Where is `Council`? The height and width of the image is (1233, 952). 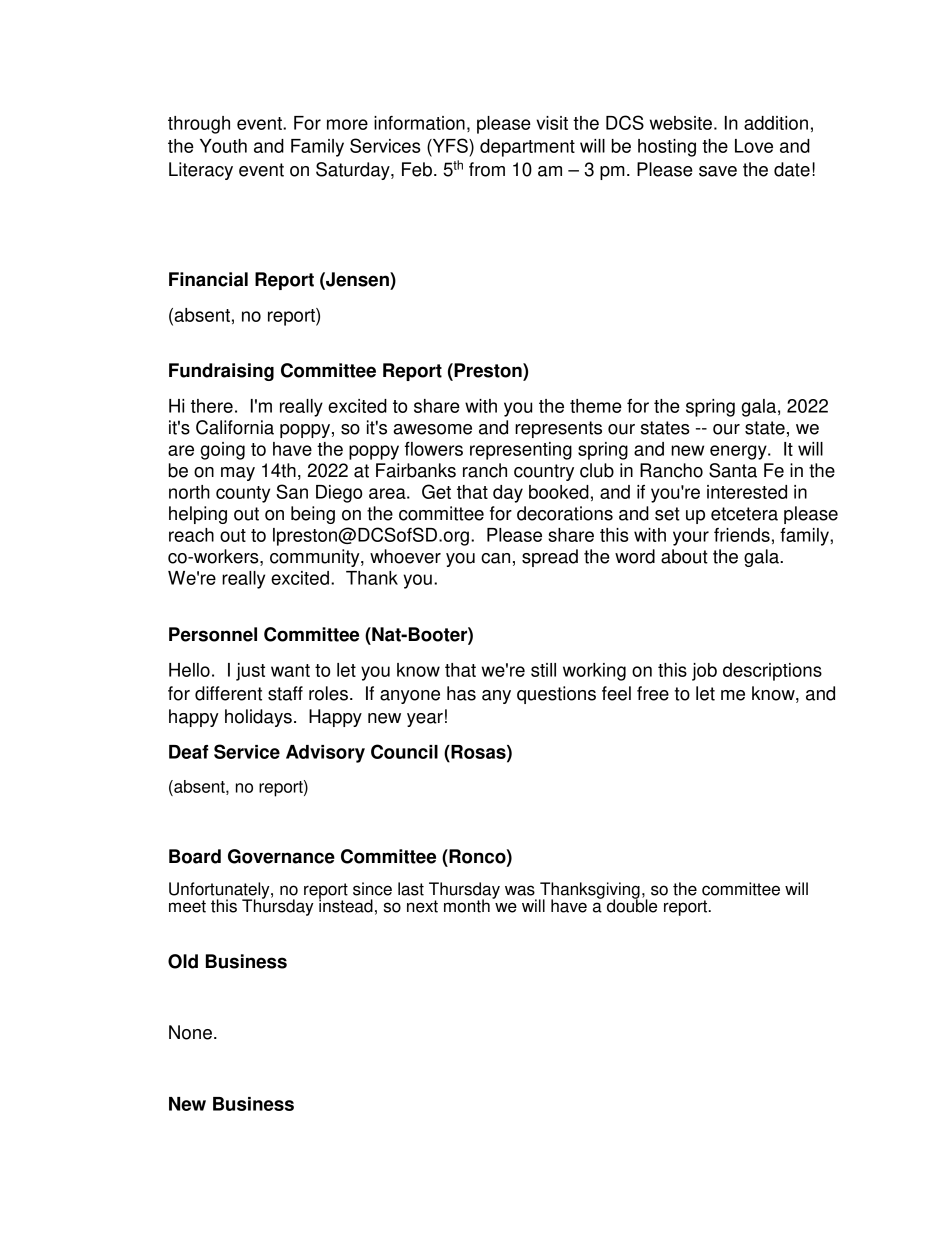
Council is located at coordinates (404, 751).
